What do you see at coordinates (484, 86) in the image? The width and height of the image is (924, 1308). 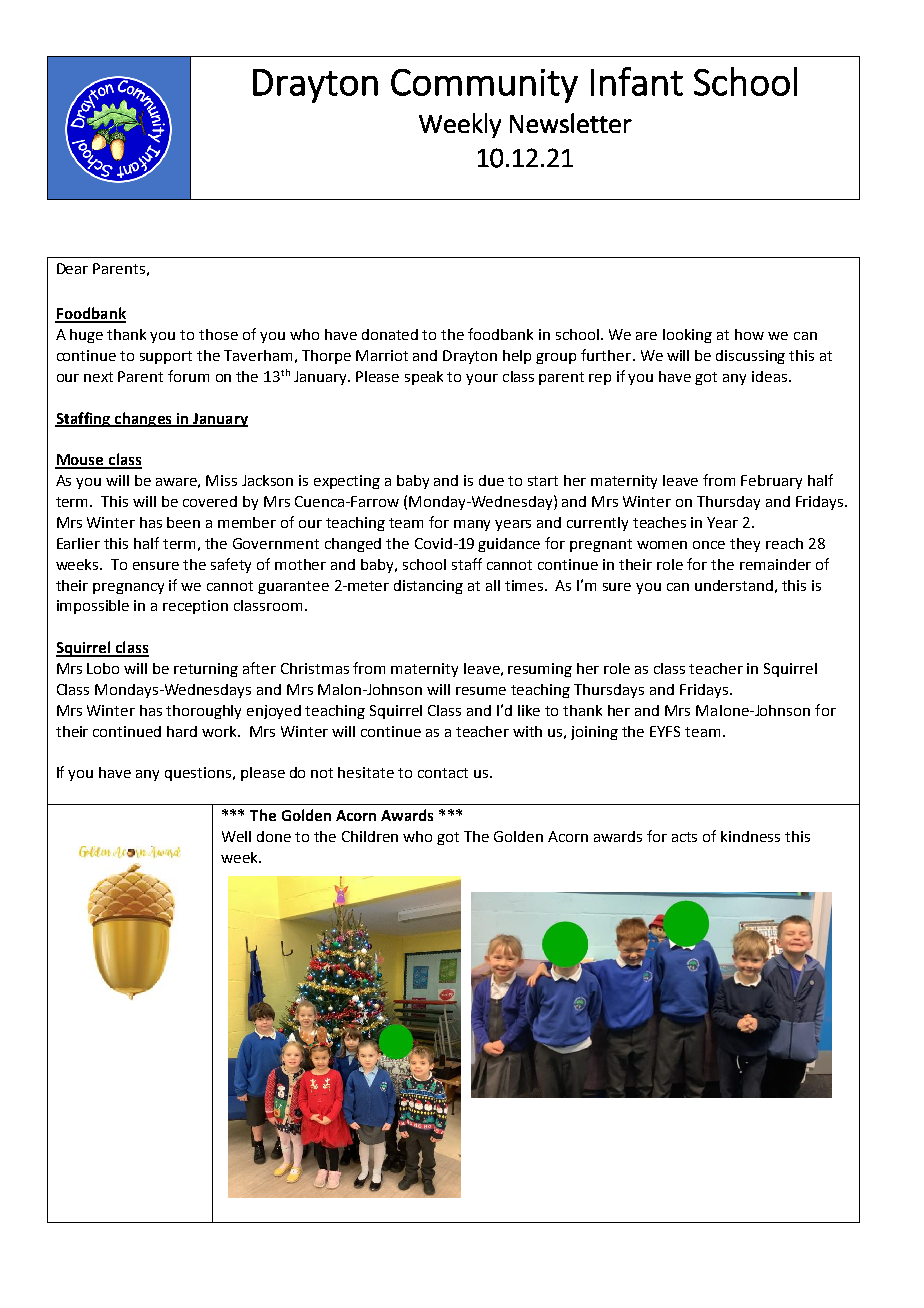 I see `Community` at bounding box center [484, 86].
